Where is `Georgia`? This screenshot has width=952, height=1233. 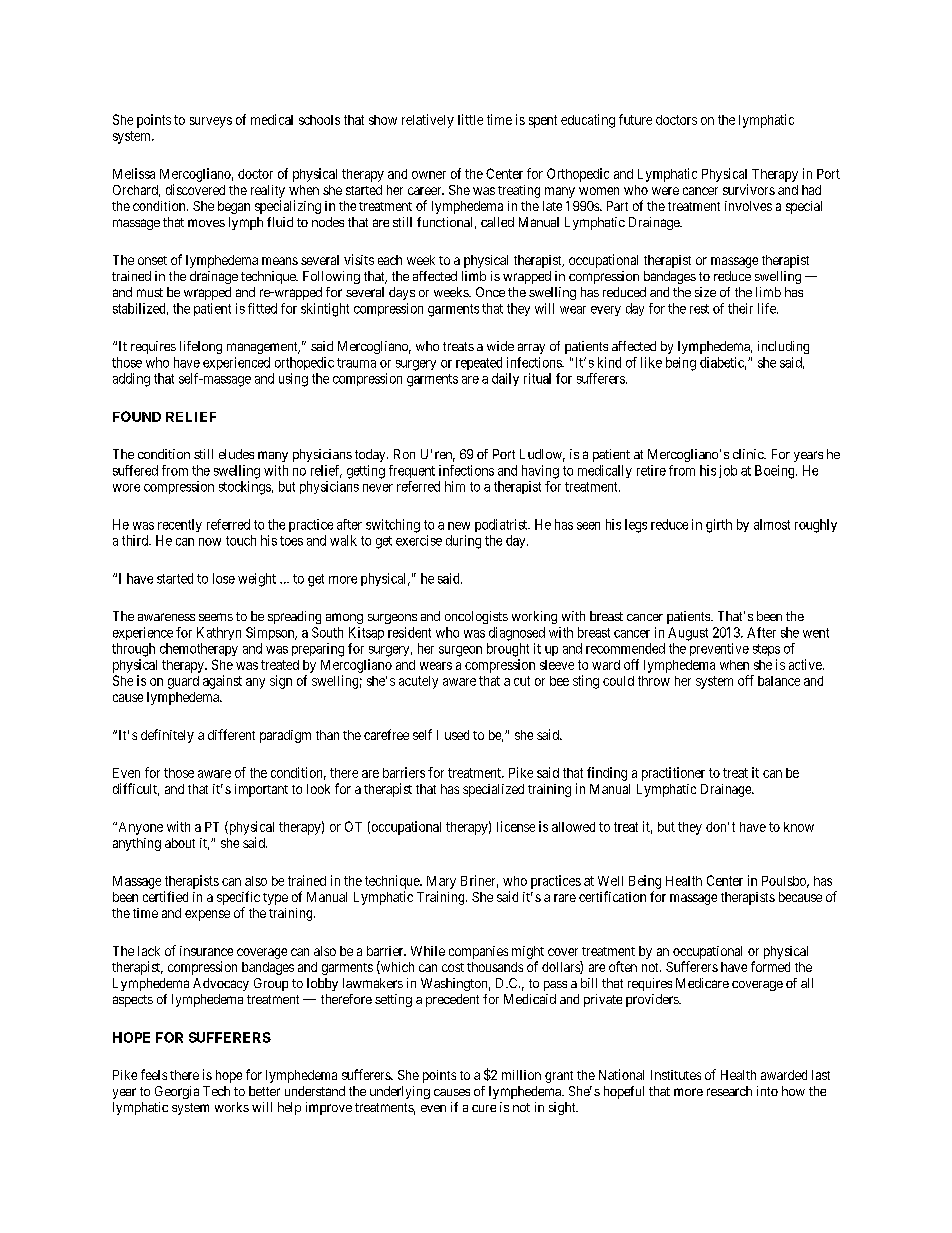
Georgia is located at coordinates (177, 1092).
